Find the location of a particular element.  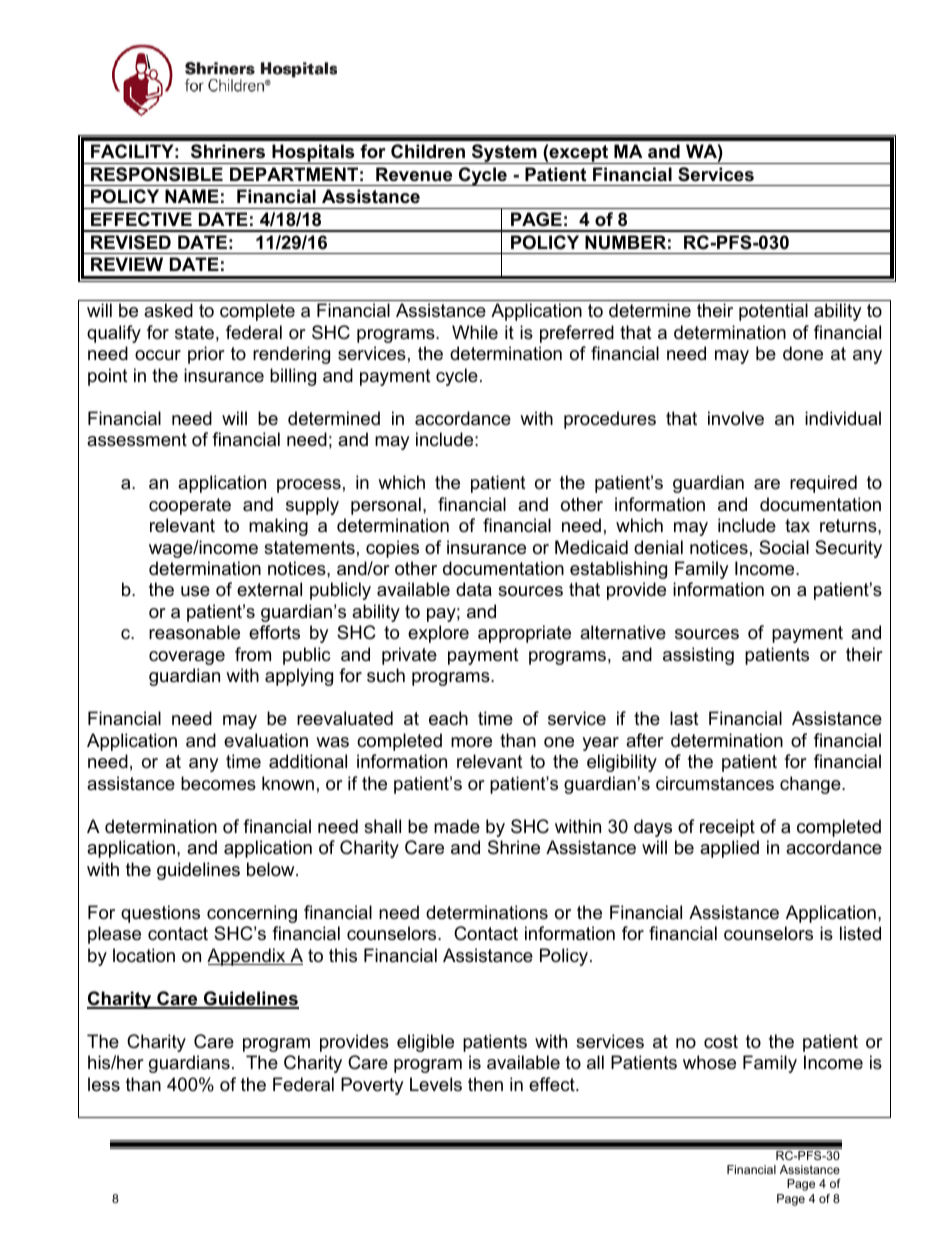

cooperate is located at coordinates (190, 506).
